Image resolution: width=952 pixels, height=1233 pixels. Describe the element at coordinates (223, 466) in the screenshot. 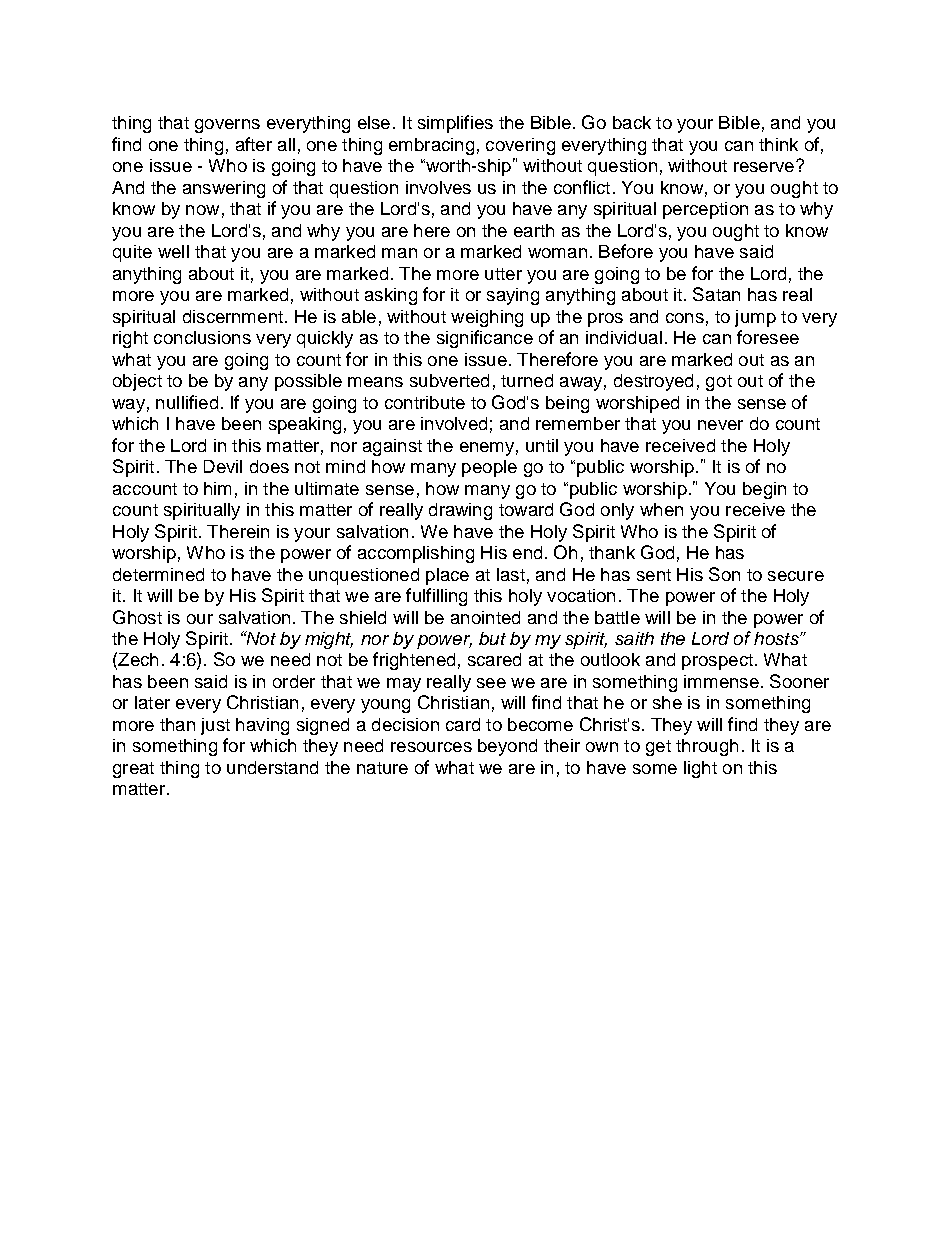

I see `Devil` at that location.
